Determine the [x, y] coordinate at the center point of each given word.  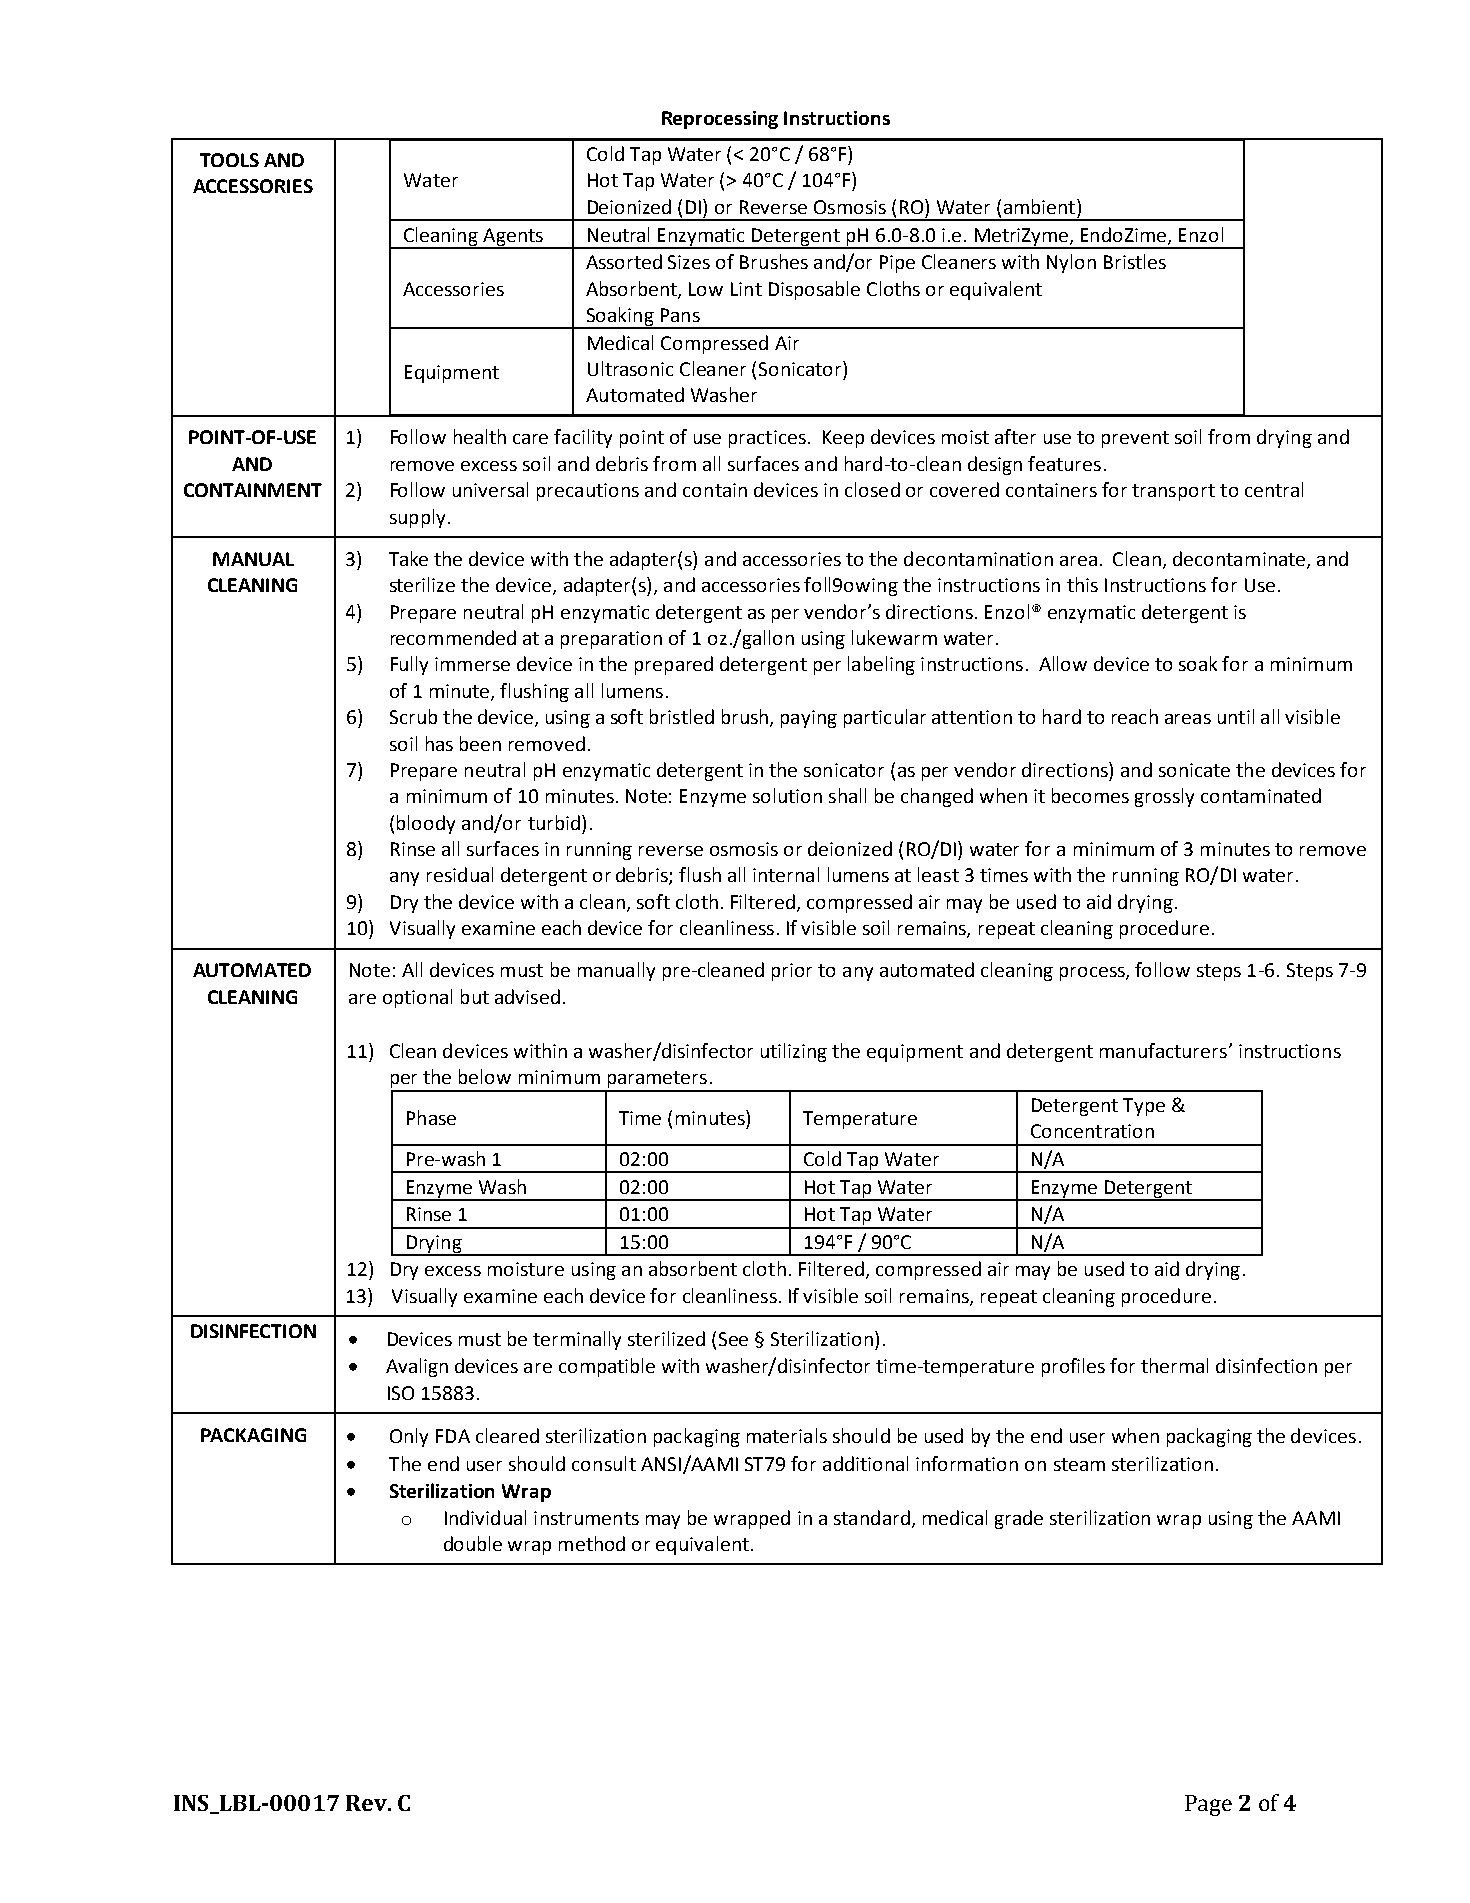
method [592, 1543]
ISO [401, 1393]
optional [417, 998]
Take [408, 558]
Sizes [689, 262]
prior [792, 972]
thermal [1174, 1365]
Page [1208, 1805]
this [1082, 584]
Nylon [1071, 263]
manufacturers [1163, 1050]
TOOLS [229, 160]
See [733, 1339]
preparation [611, 640]
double [473, 1543]
